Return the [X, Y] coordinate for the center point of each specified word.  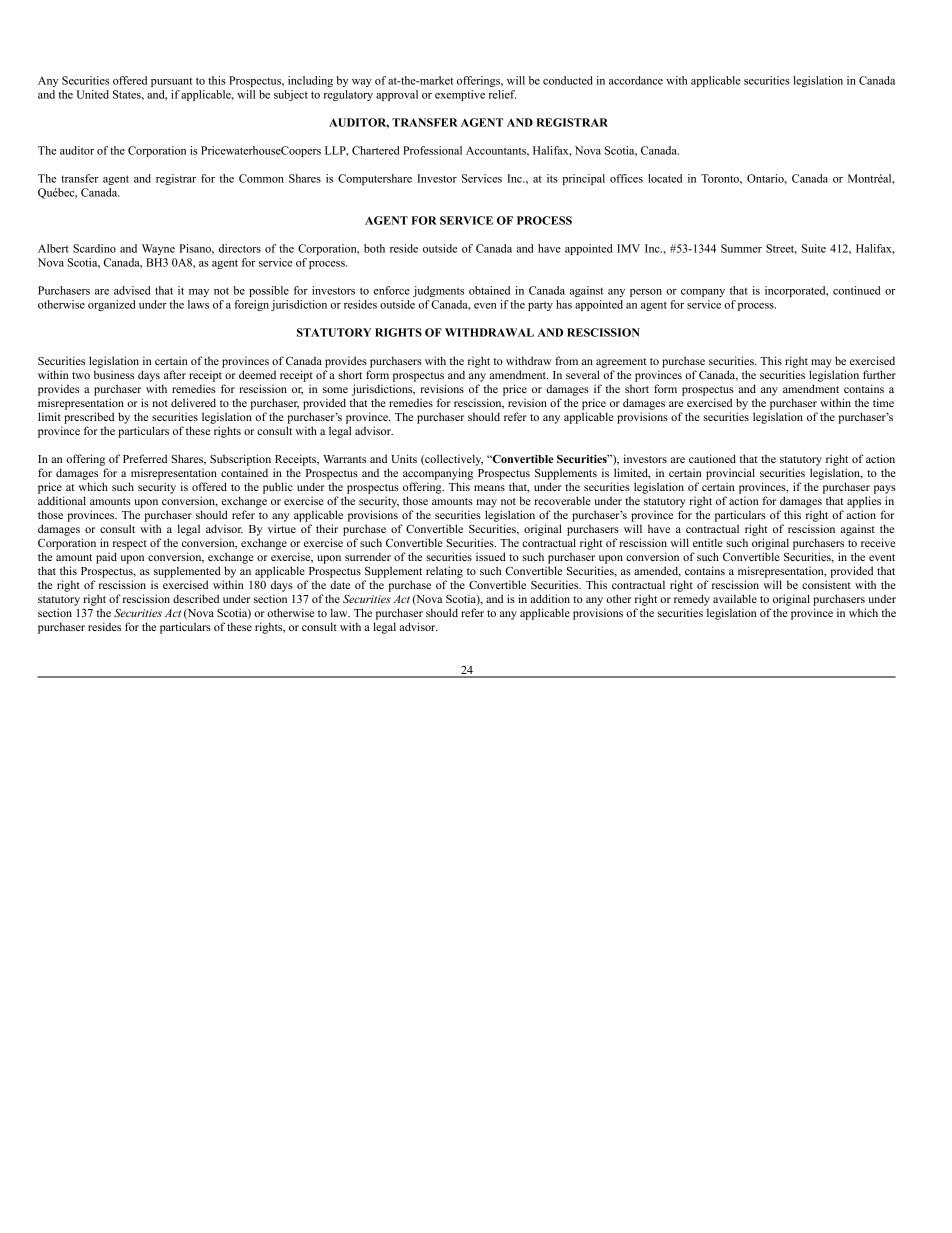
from [566, 360]
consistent [826, 584]
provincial [730, 474]
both [374, 248]
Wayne [158, 249]
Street [781, 249]
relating [444, 572]
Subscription [240, 460]
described [196, 598]
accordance [636, 80]
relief [502, 94]
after [175, 374]
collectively [453, 460]
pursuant [171, 82]
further [879, 374]
